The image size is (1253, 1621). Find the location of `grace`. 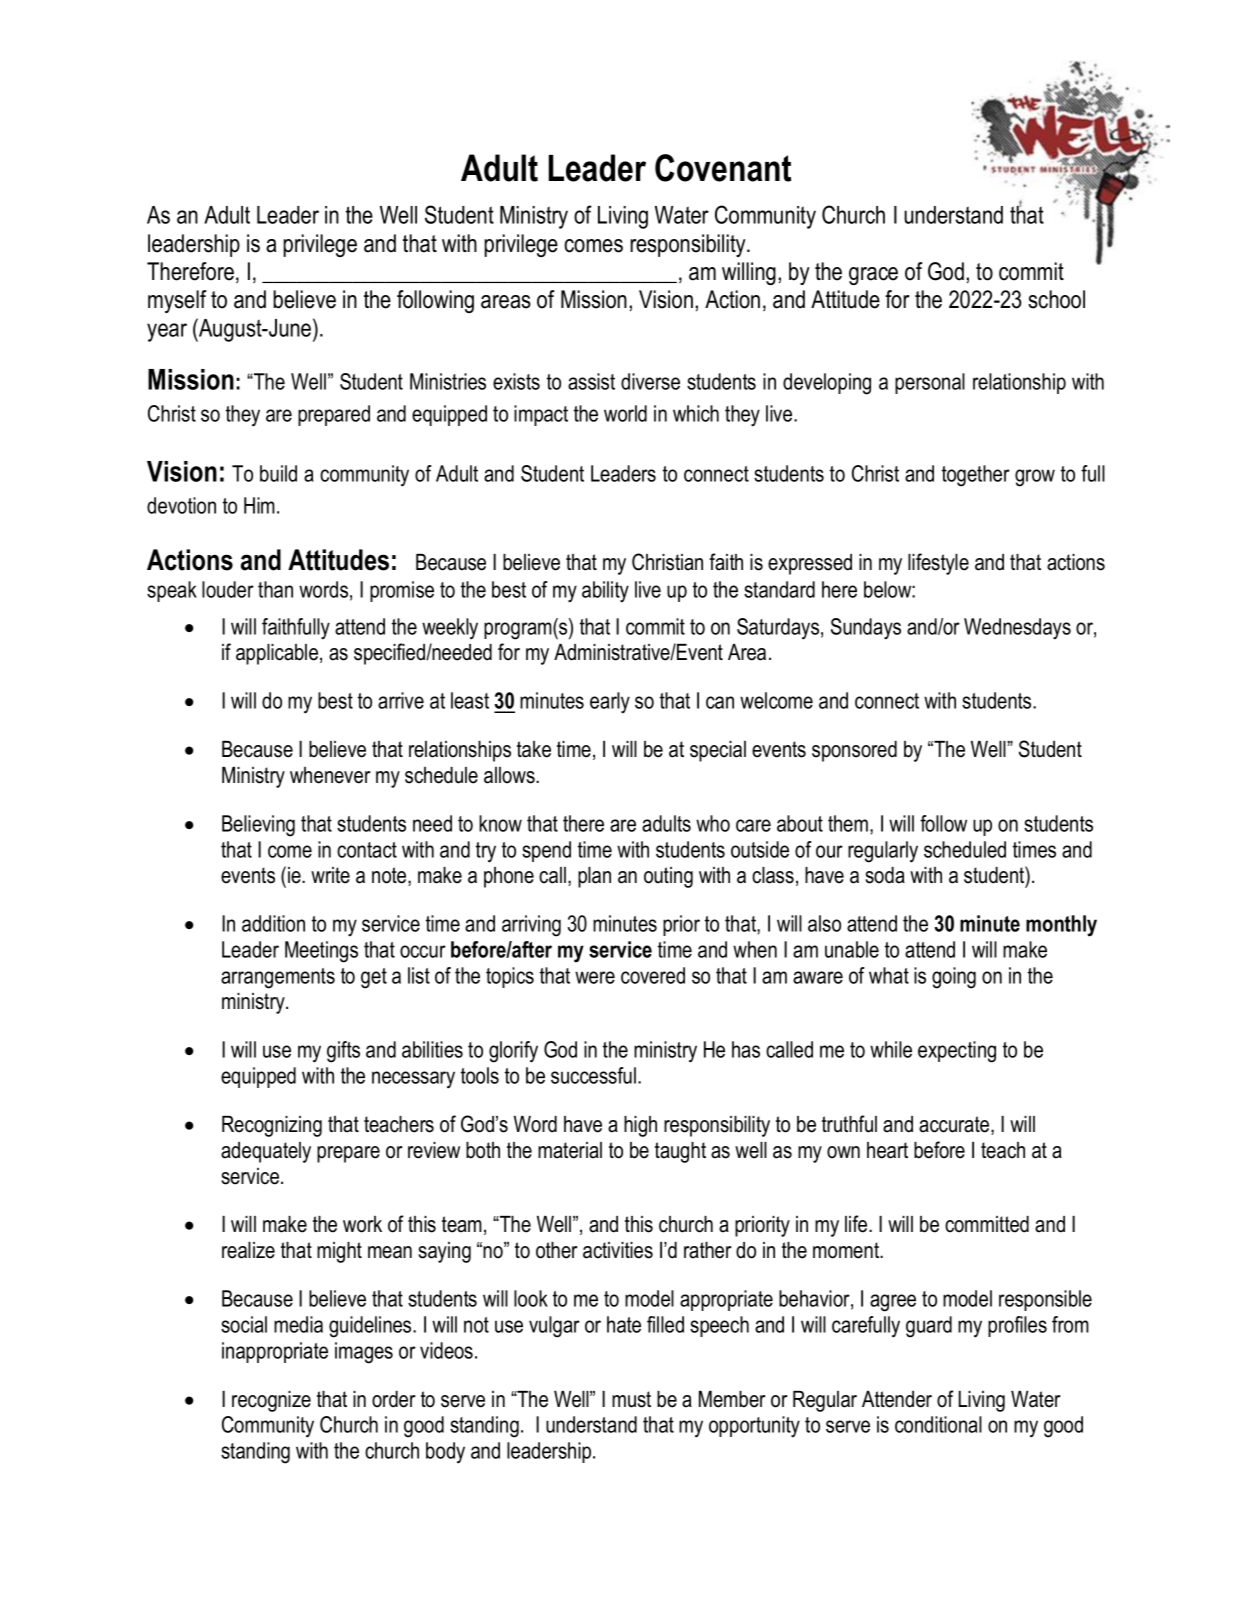

grace is located at coordinates (873, 276).
